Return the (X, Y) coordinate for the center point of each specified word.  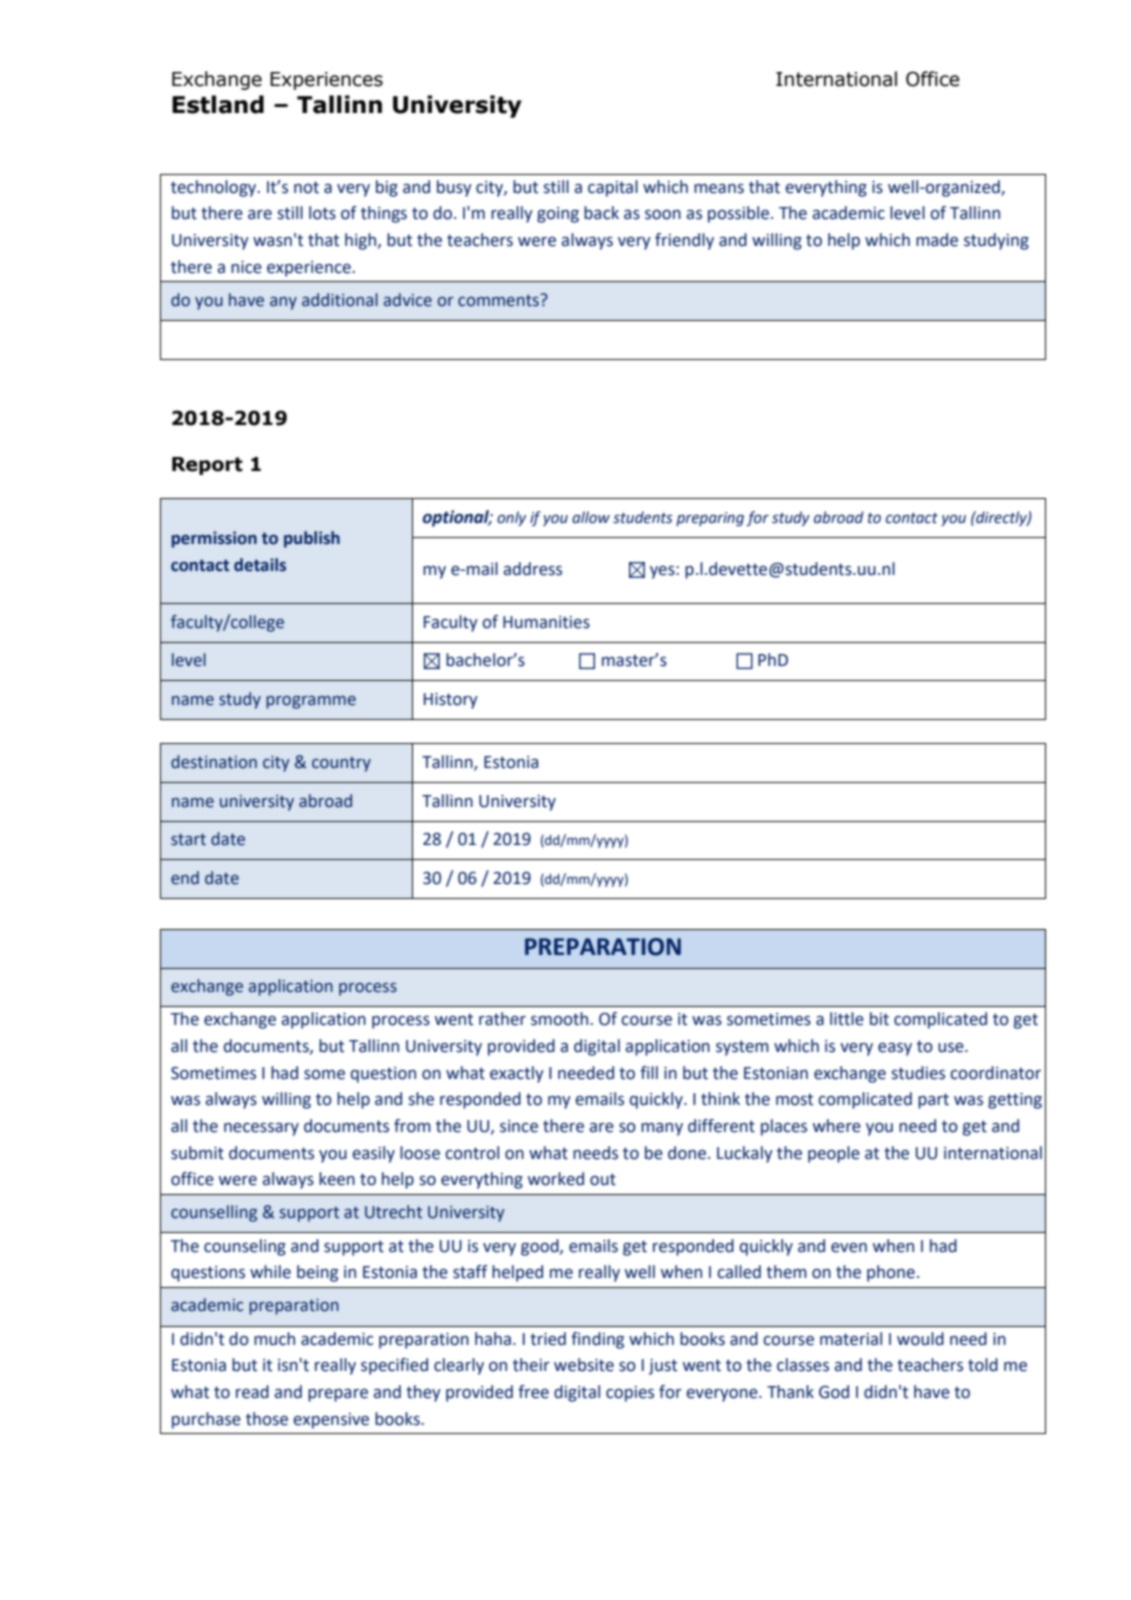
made (937, 240)
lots (322, 213)
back (601, 213)
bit (879, 1019)
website (584, 1365)
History (451, 701)
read (252, 1392)
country (341, 764)
